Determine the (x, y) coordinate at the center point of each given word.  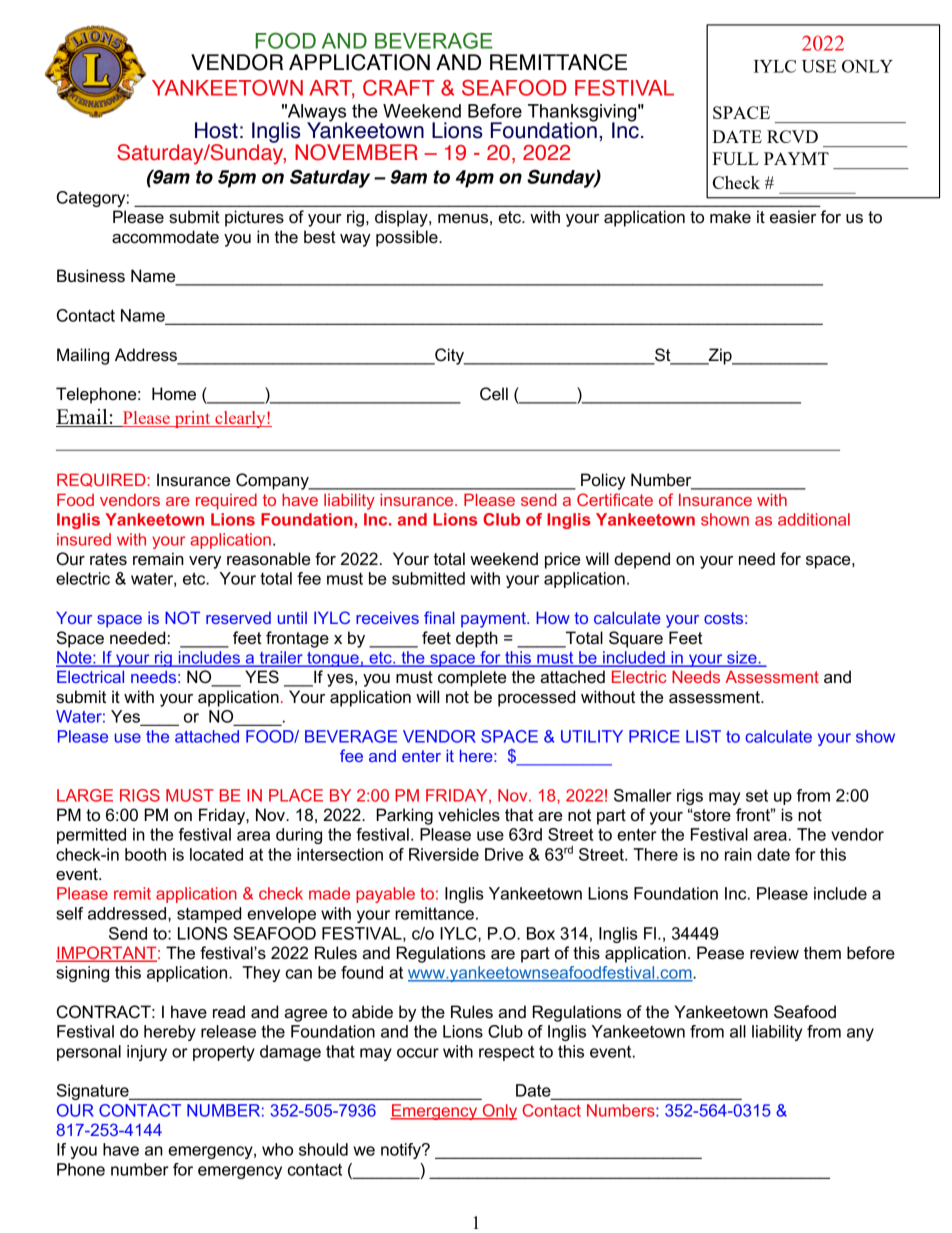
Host (216, 130)
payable (385, 895)
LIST (703, 736)
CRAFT (399, 88)
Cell (494, 394)
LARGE (85, 795)
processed (536, 698)
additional (814, 519)
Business (91, 276)
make (730, 217)
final (439, 617)
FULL (735, 158)
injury (147, 1053)
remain (158, 559)
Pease (720, 953)
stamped (209, 915)
